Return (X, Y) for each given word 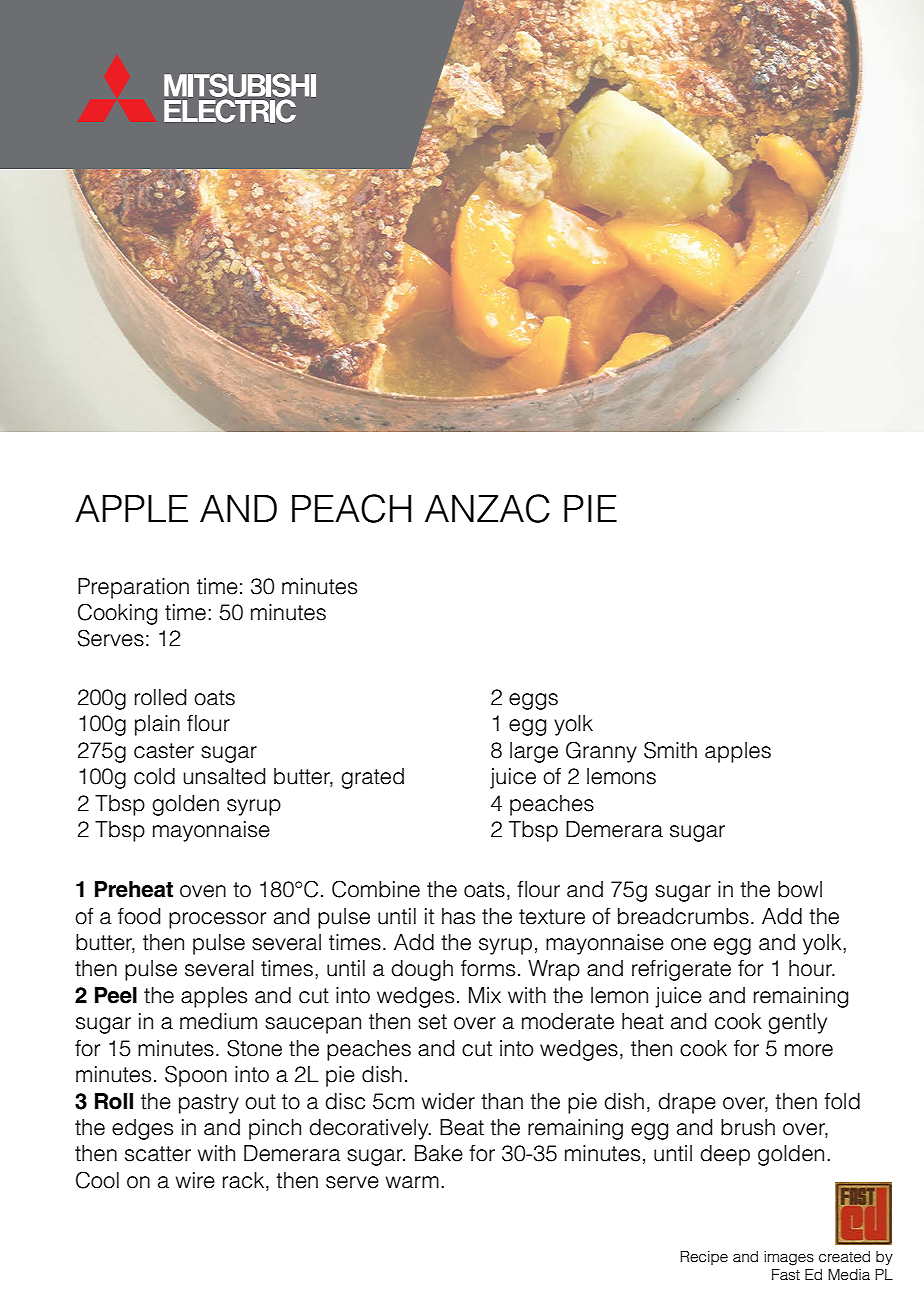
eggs (533, 701)
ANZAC (487, 508)
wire (195, 1180)
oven (203, 891)
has (458, 916)
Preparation (133, 588)
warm (412, 1182)
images (789, 1258)
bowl (800, 889)
